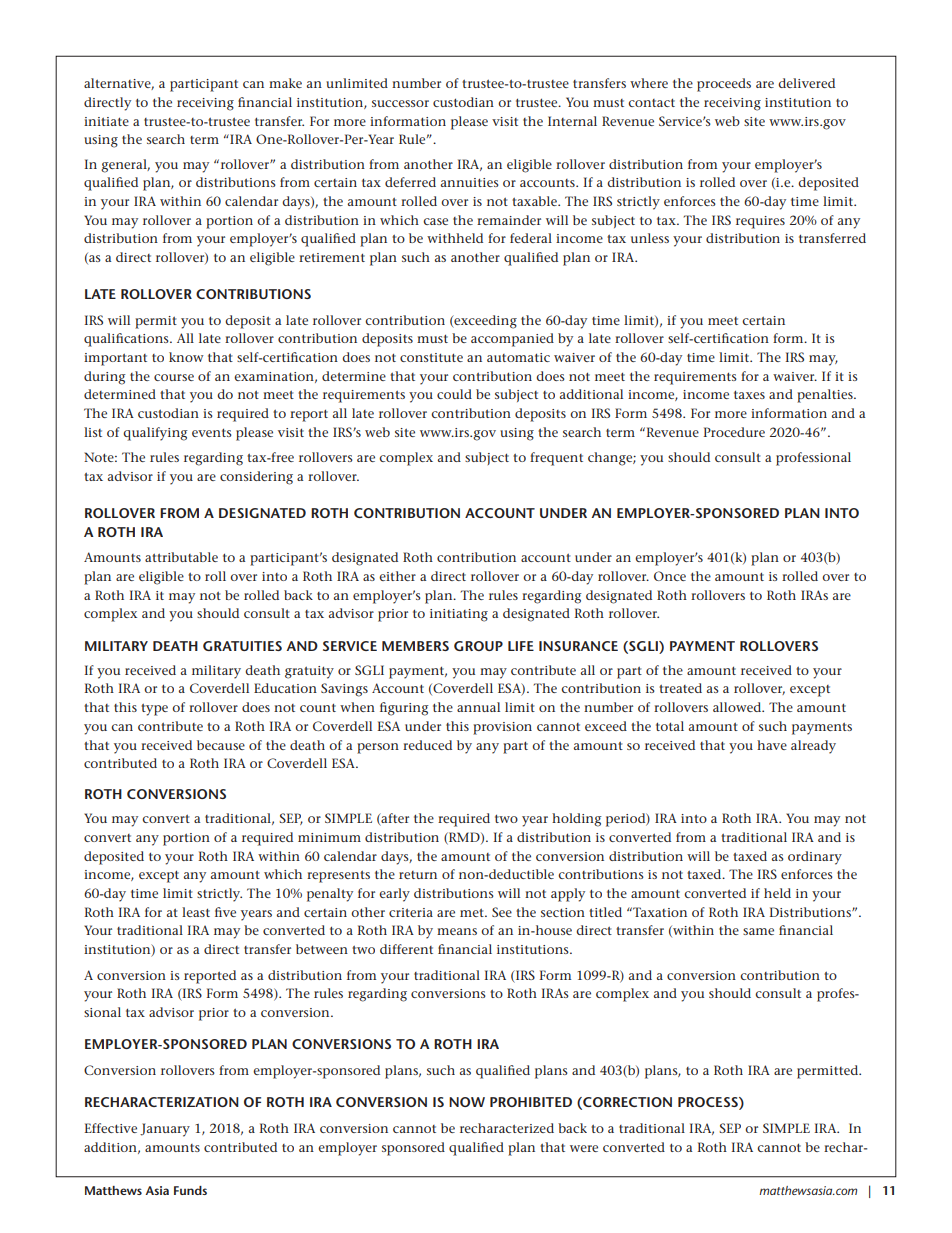 This screenshot has height=1233, width=952. Describe the element at coordinates (242, 646) in the screenshot. I see `GRATUITIES` at that location.
